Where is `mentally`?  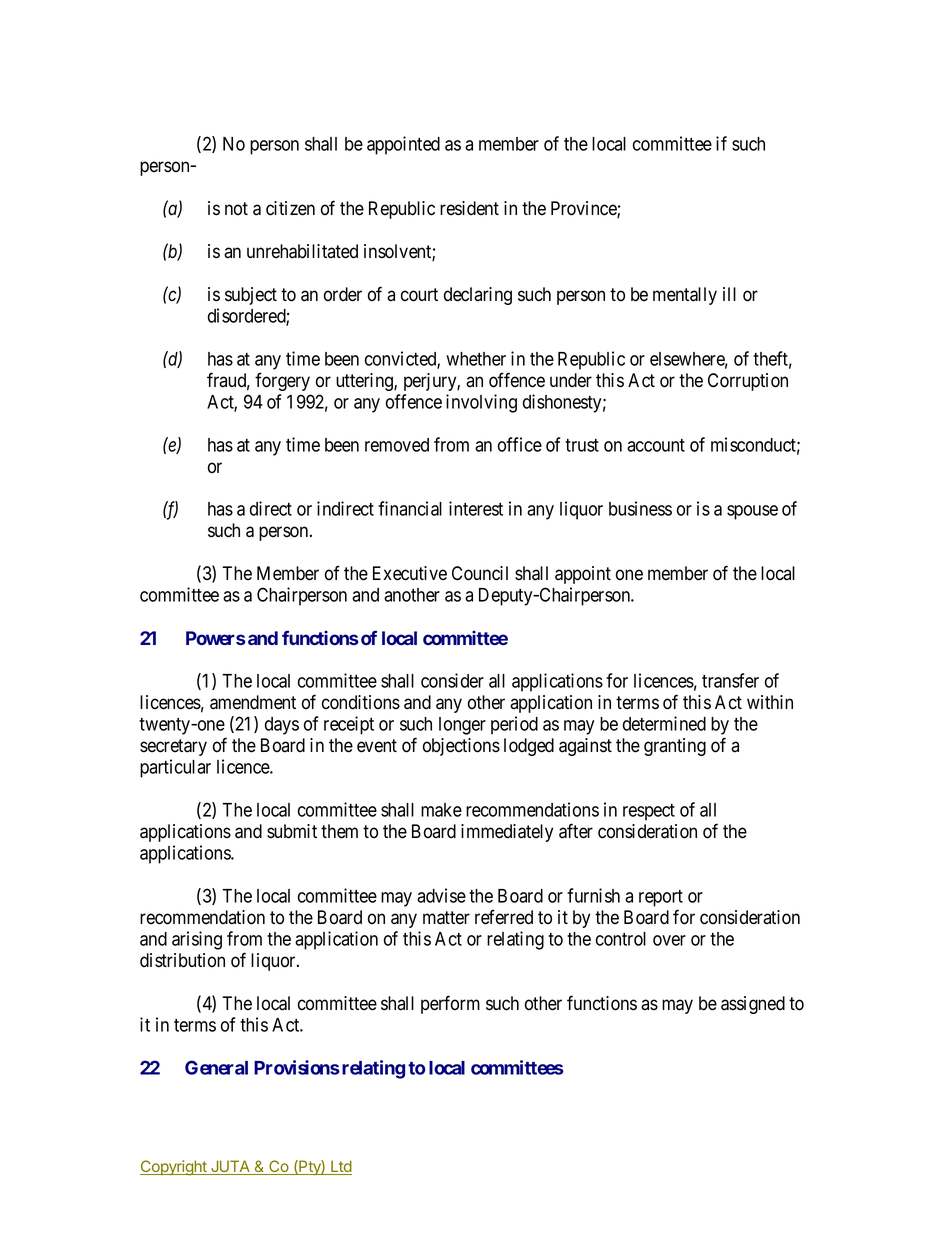
mentally is located at coordinates (685, 296).
